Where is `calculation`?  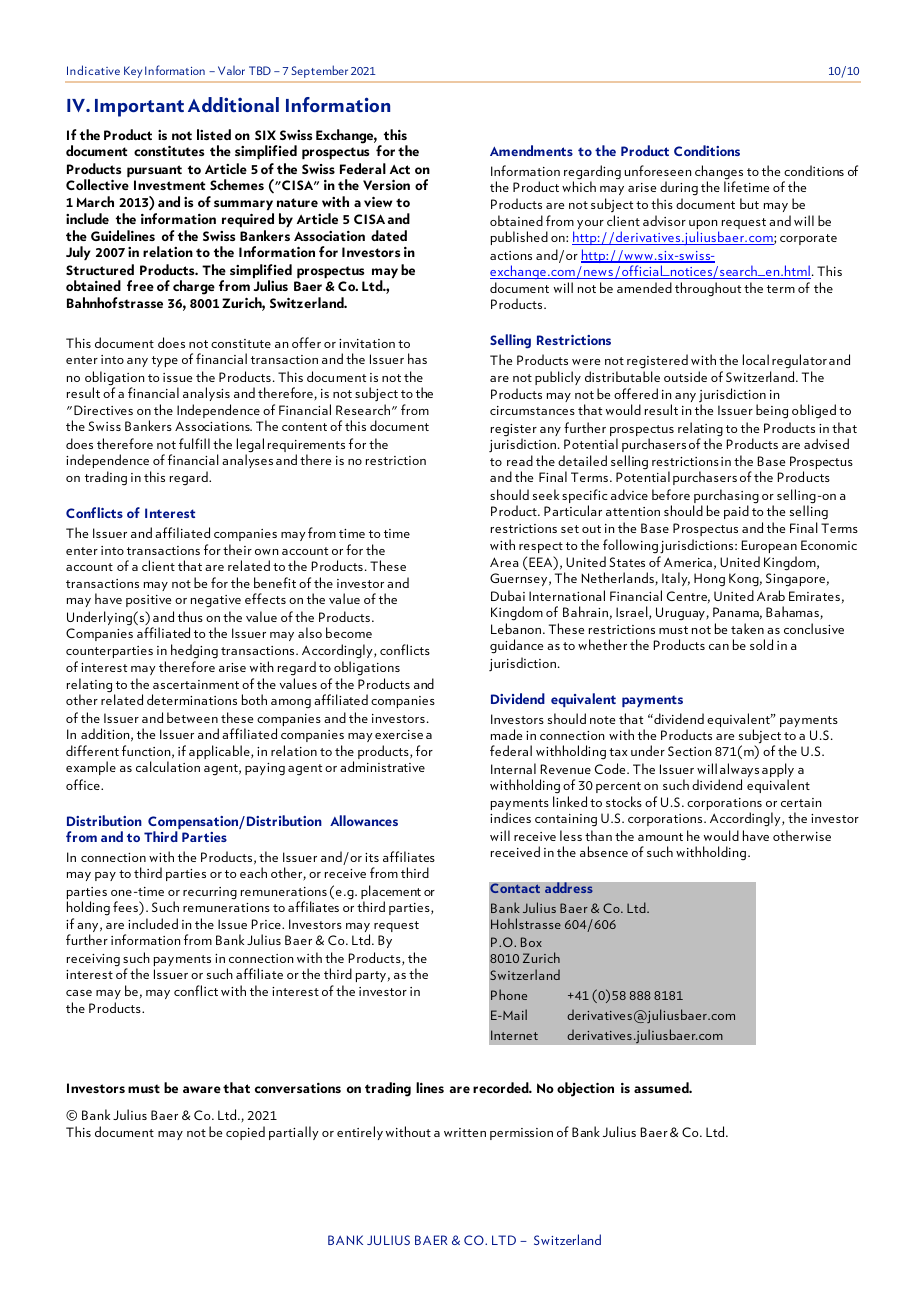 calculation is located at coordinates (168, 766).
